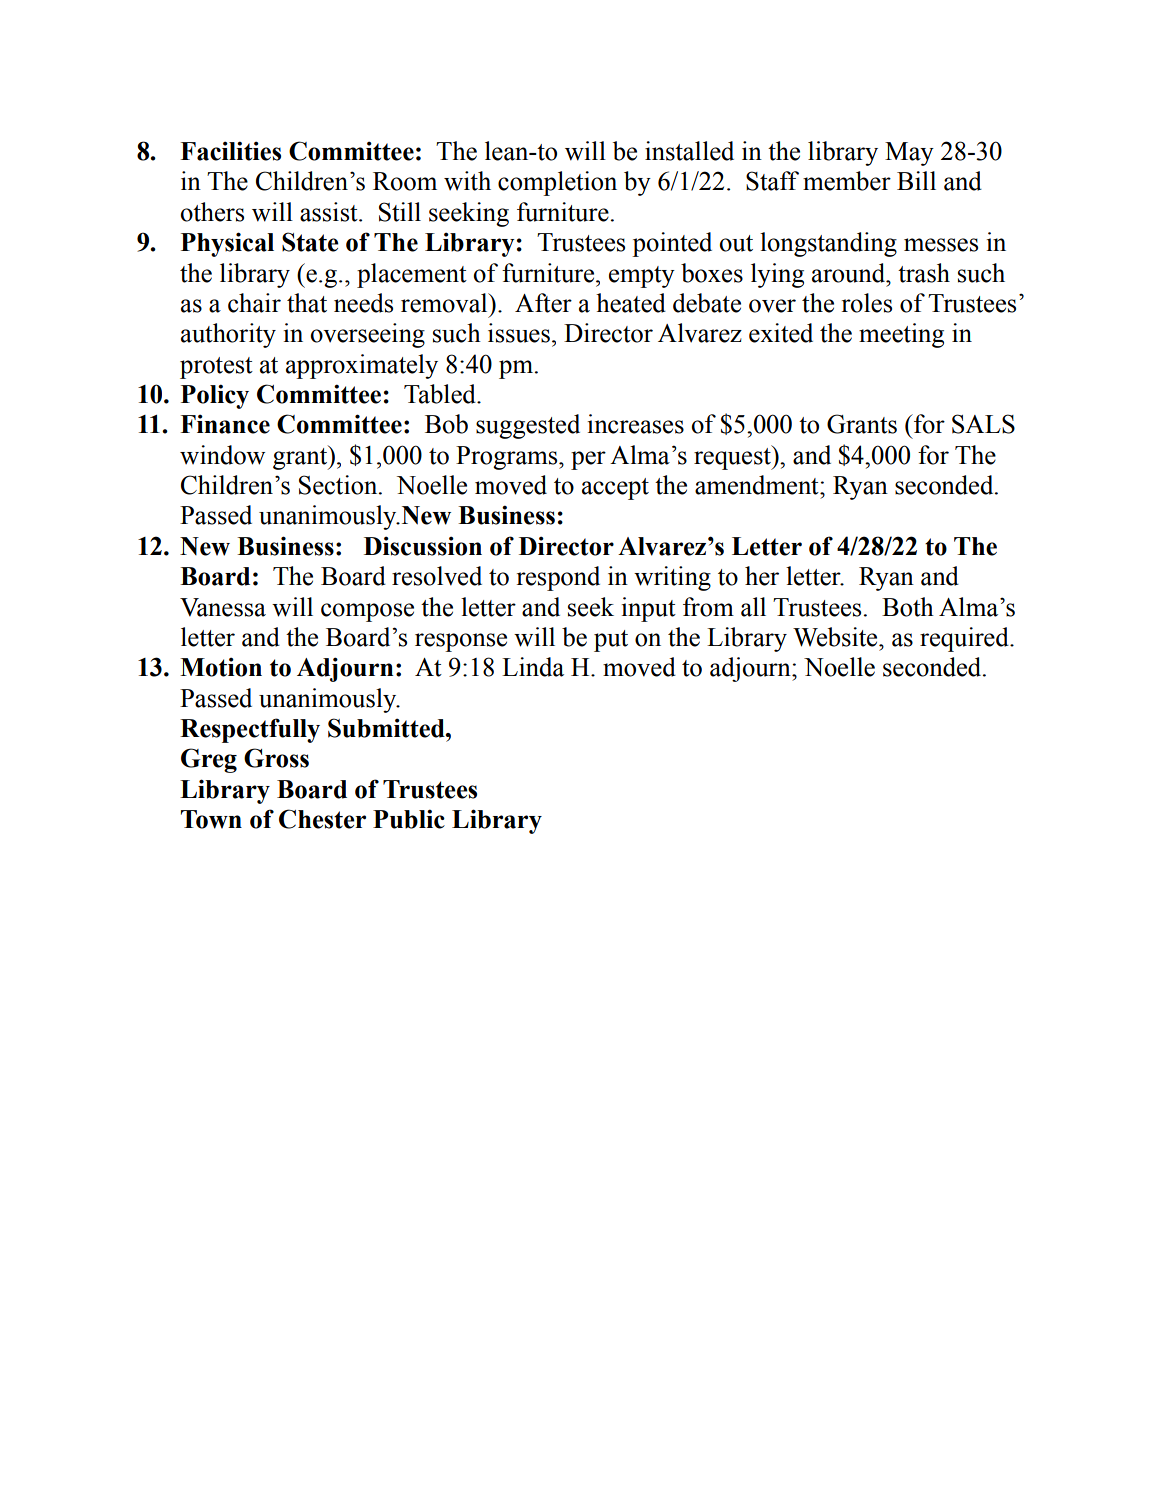  I want to click on member, so click(847, 181).
